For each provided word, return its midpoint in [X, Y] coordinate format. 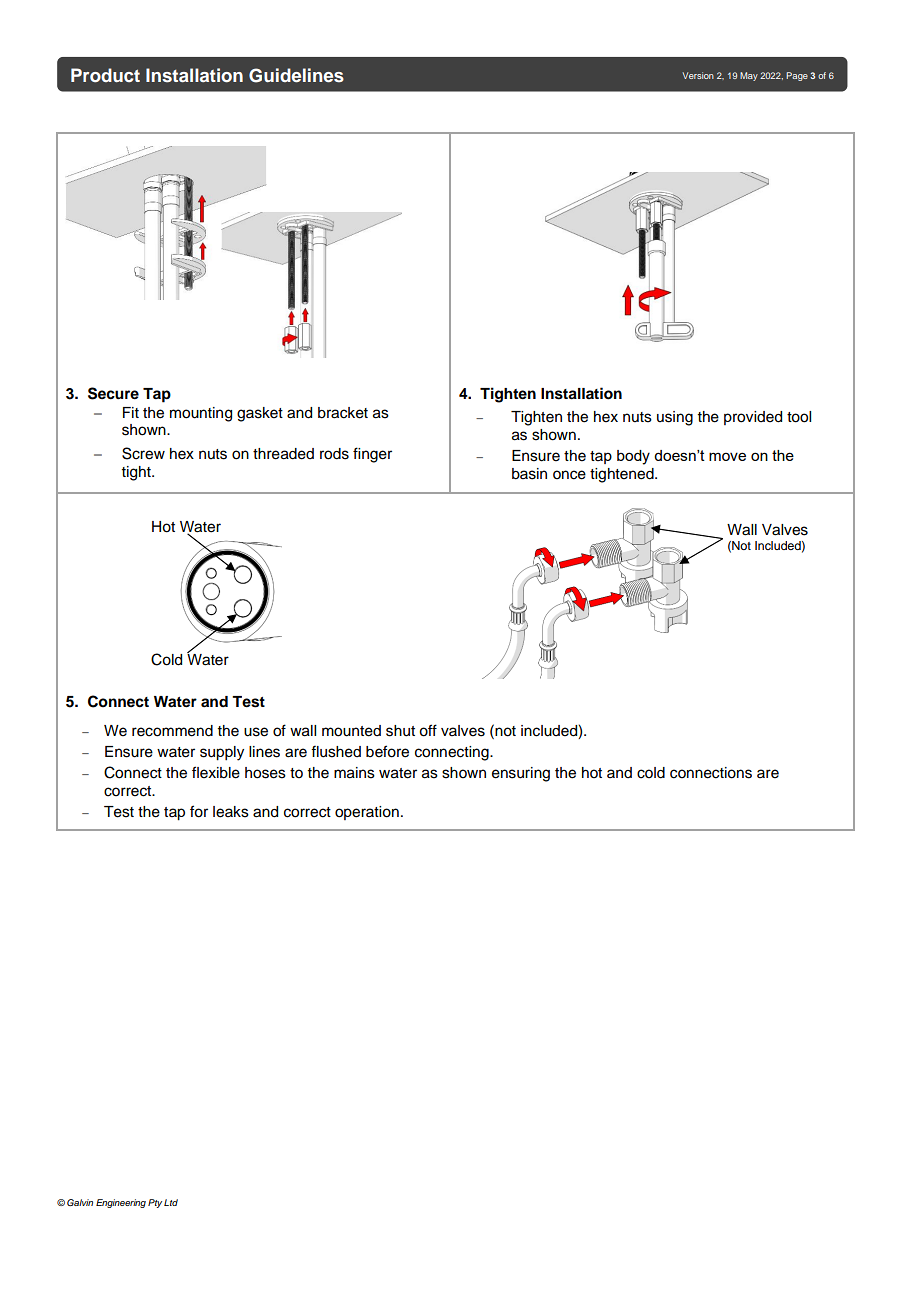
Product [105, 75]
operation [367, 813]
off [428, 730]
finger [372, 455]
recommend [172, 731]
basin [529, 474]
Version [698, 75]
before [387, 751]
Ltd [171, 1202]
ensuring [521, 774]
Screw [143, 453]
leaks [231, 812]
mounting [201, 414]
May [749, 76]
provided [753, 418]
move [727, 456]
